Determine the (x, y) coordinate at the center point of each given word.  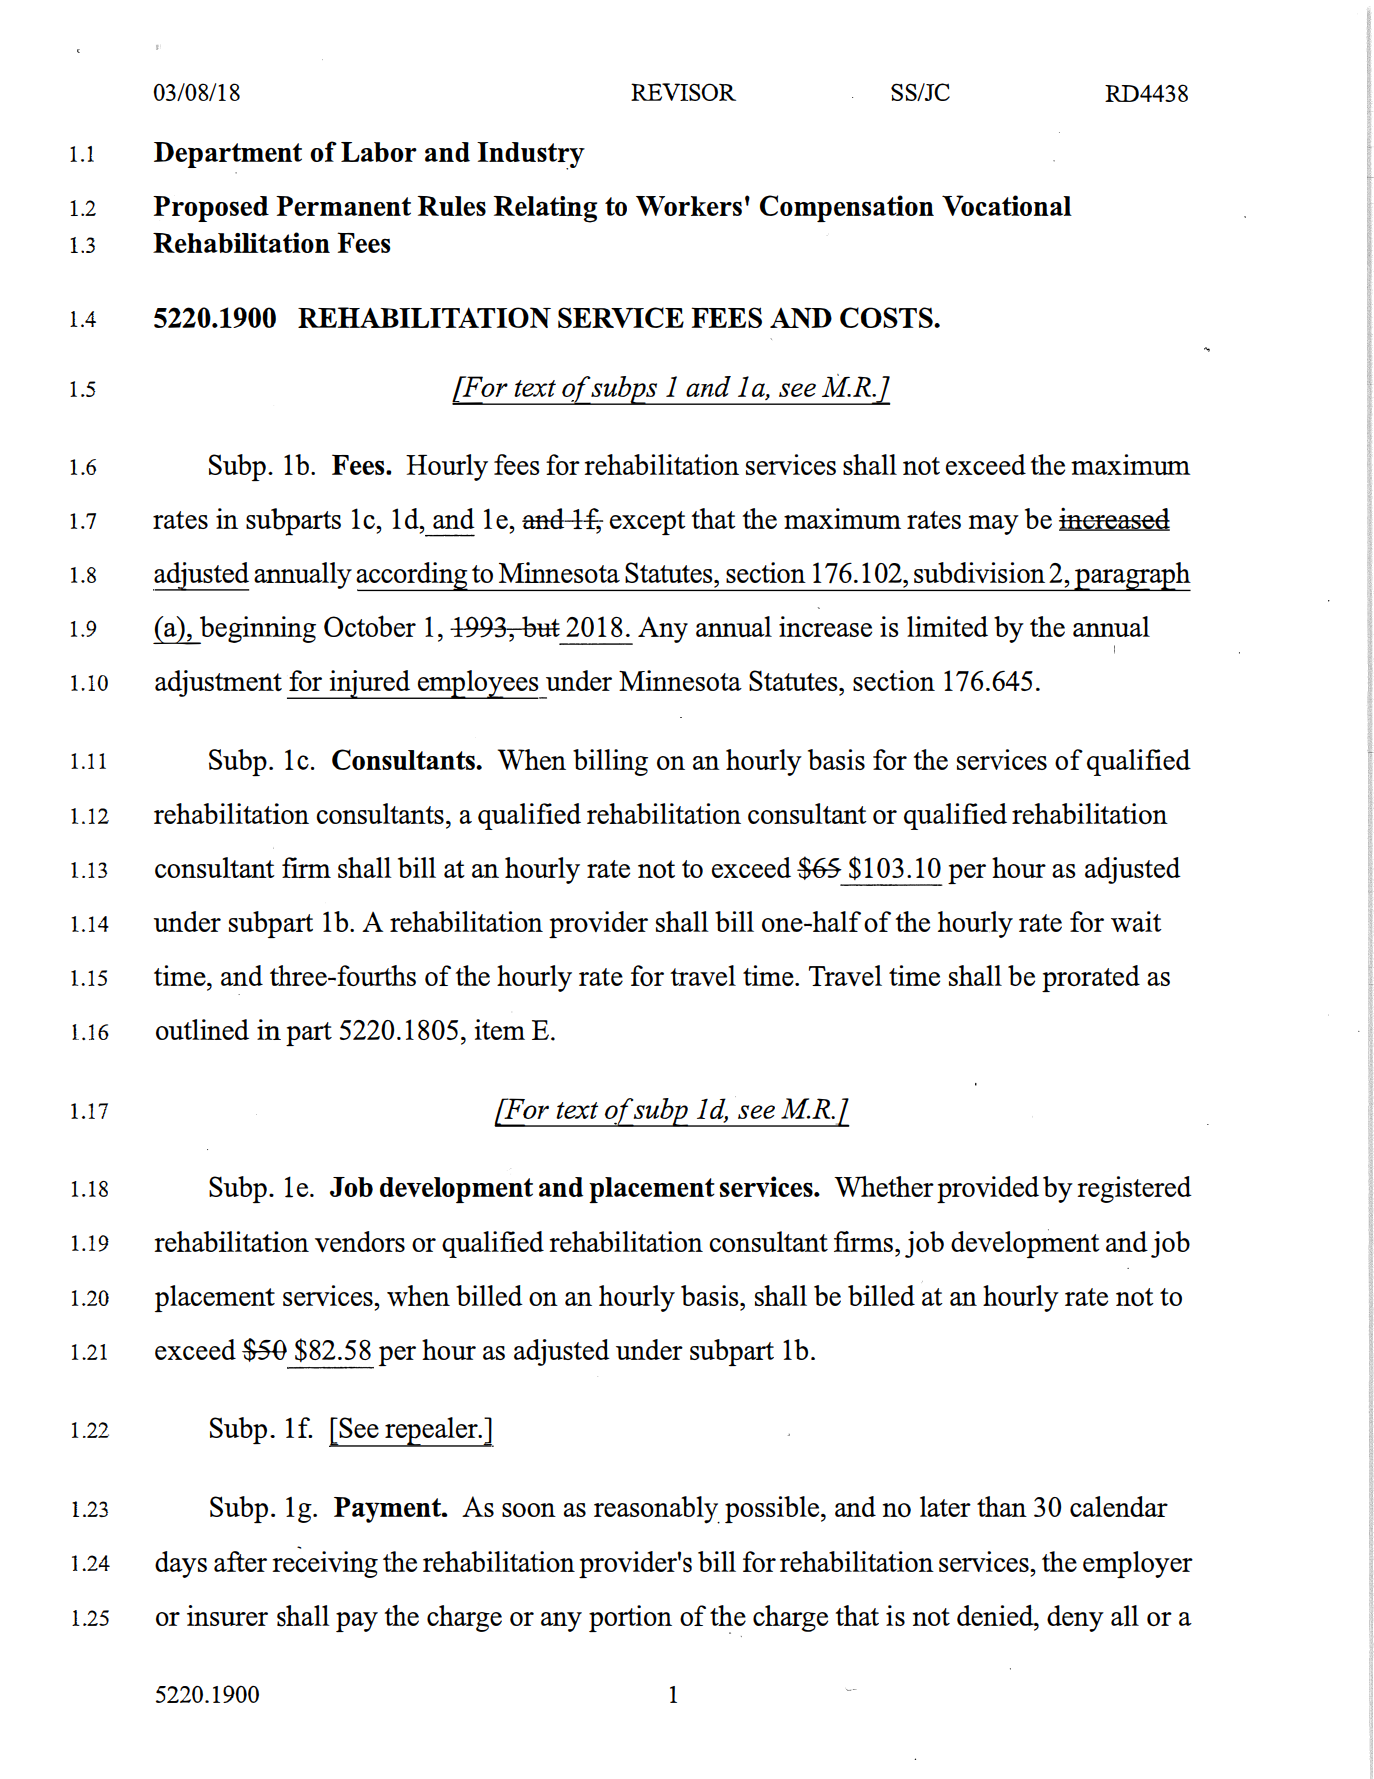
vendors (360, 1241)
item (499, 1029)
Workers (689, 206)
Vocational (1007, 205)
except (647, 523)
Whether (884, 1186)
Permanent (343, 206)
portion (630, 1618)
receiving (325, 1562)
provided (988, 1189)
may (994, 525)
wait (1136, 921)
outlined (202, 1029)
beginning (257, 630)
